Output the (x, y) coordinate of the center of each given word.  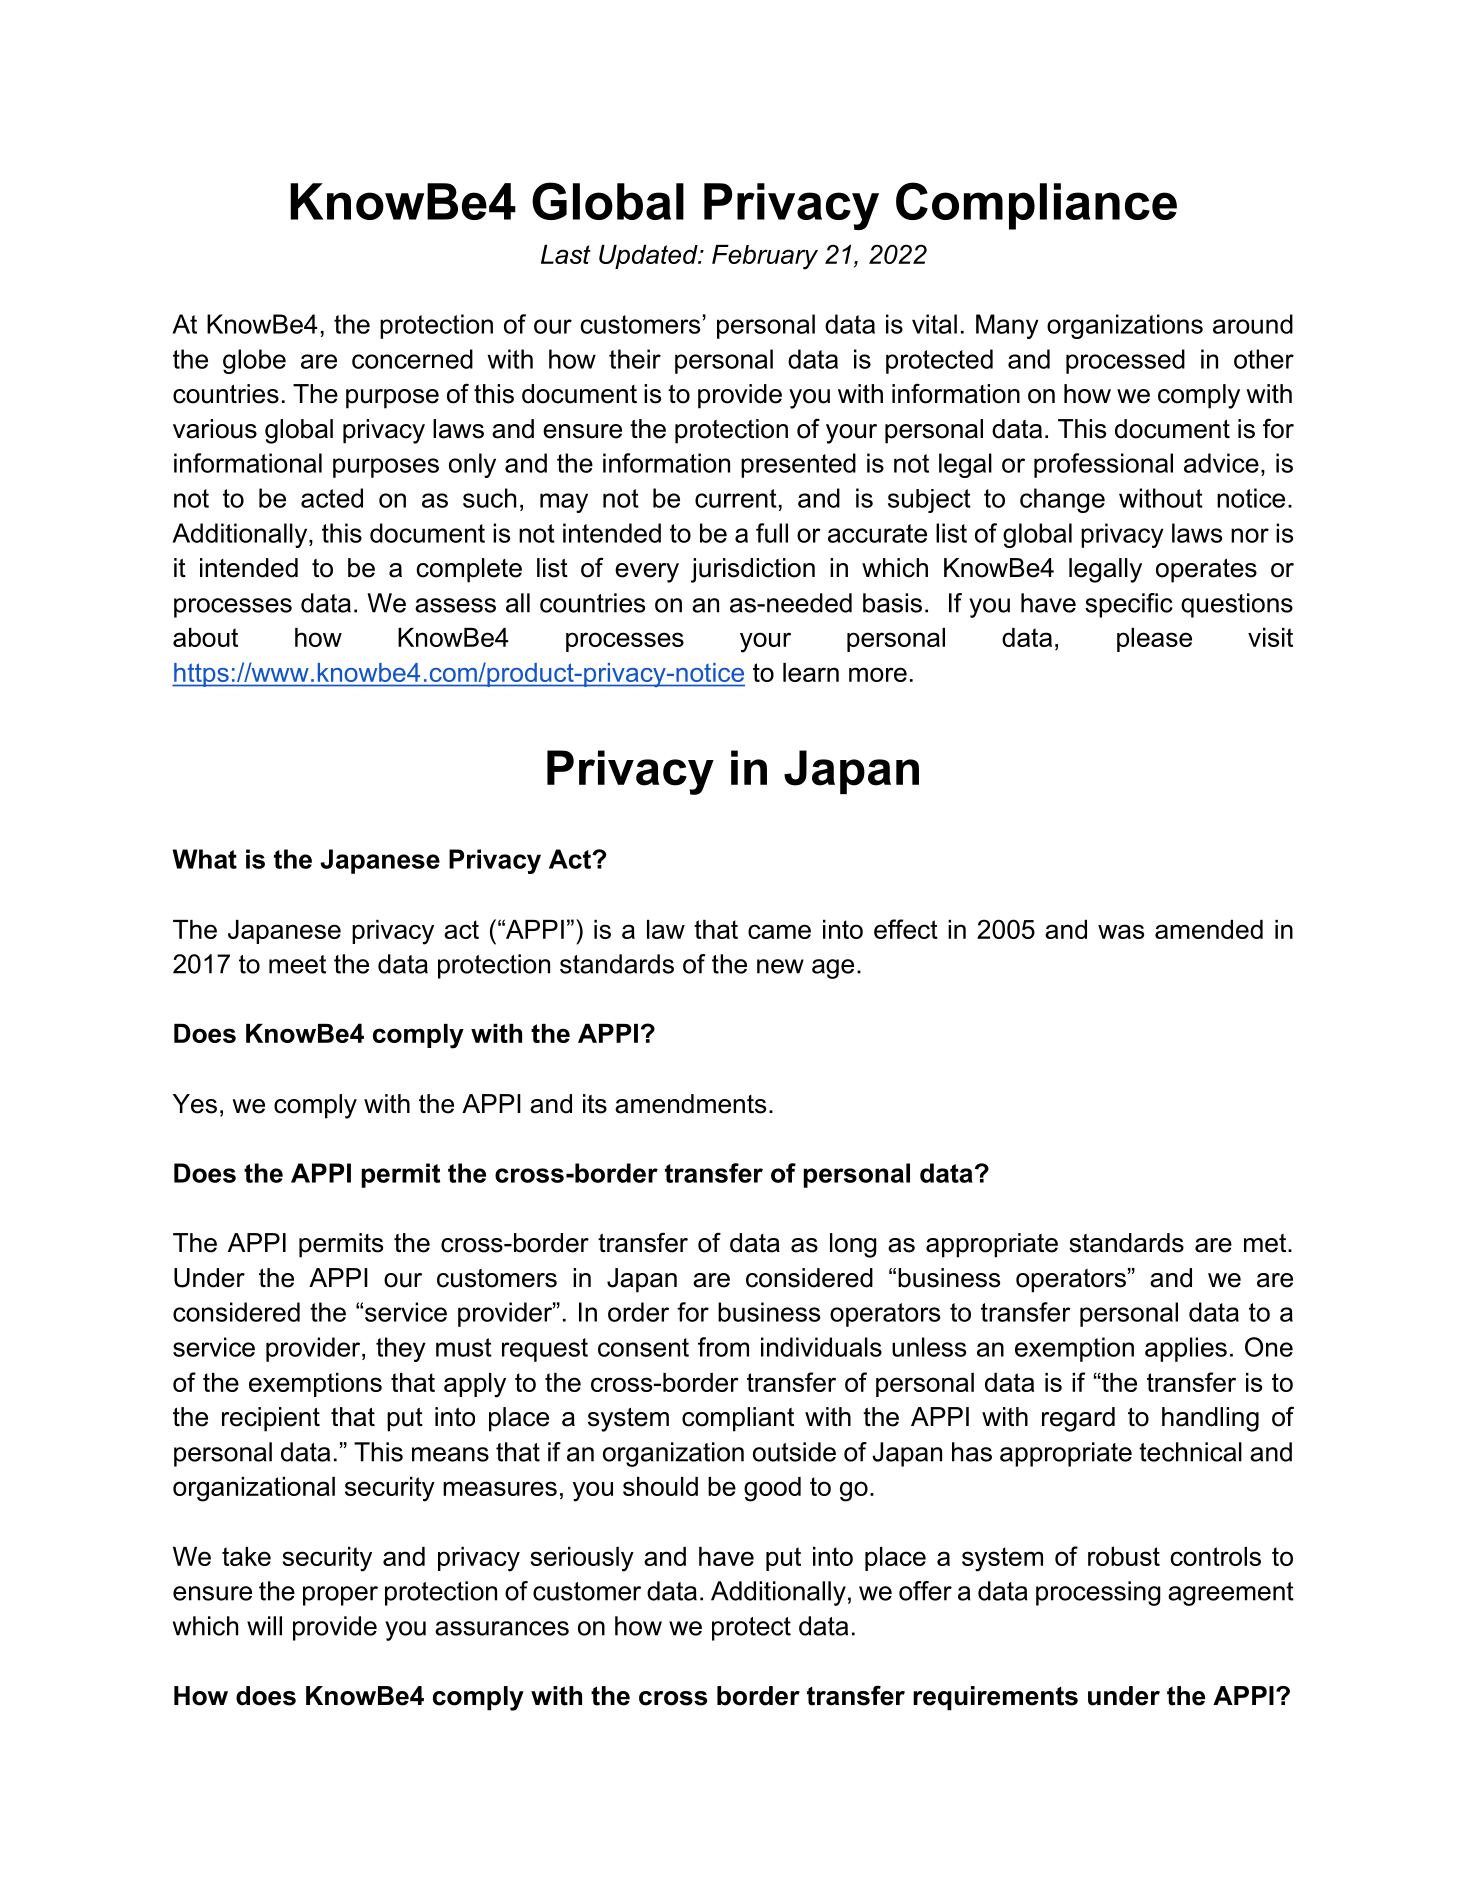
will (264, 1626)
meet (297, 964)
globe (254, 361)
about (205, 637)
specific (1129, 605)
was (1121, 931)
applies (1186, 1349)
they (401, 1349)
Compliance (1036, 206)
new (780, 966)
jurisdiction (753, 570)
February (765, 257)
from (723, 1347)
